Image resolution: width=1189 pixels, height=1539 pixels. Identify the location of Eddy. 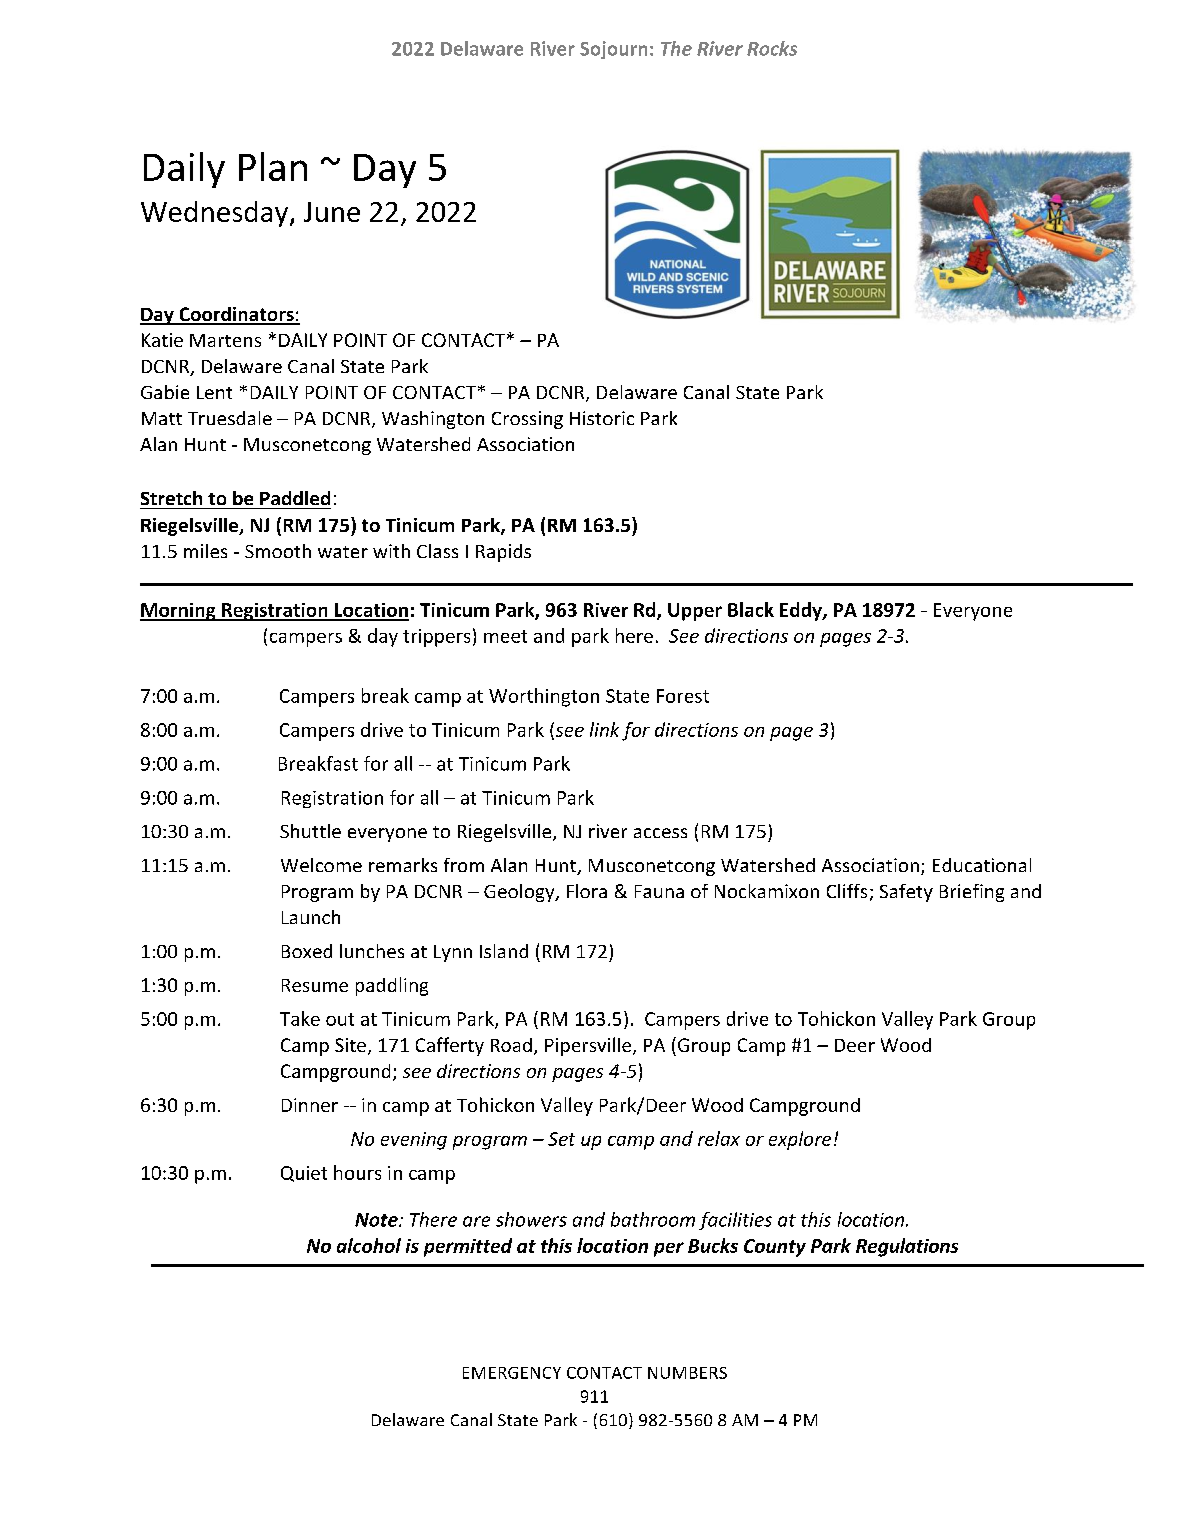
(802, 611).
